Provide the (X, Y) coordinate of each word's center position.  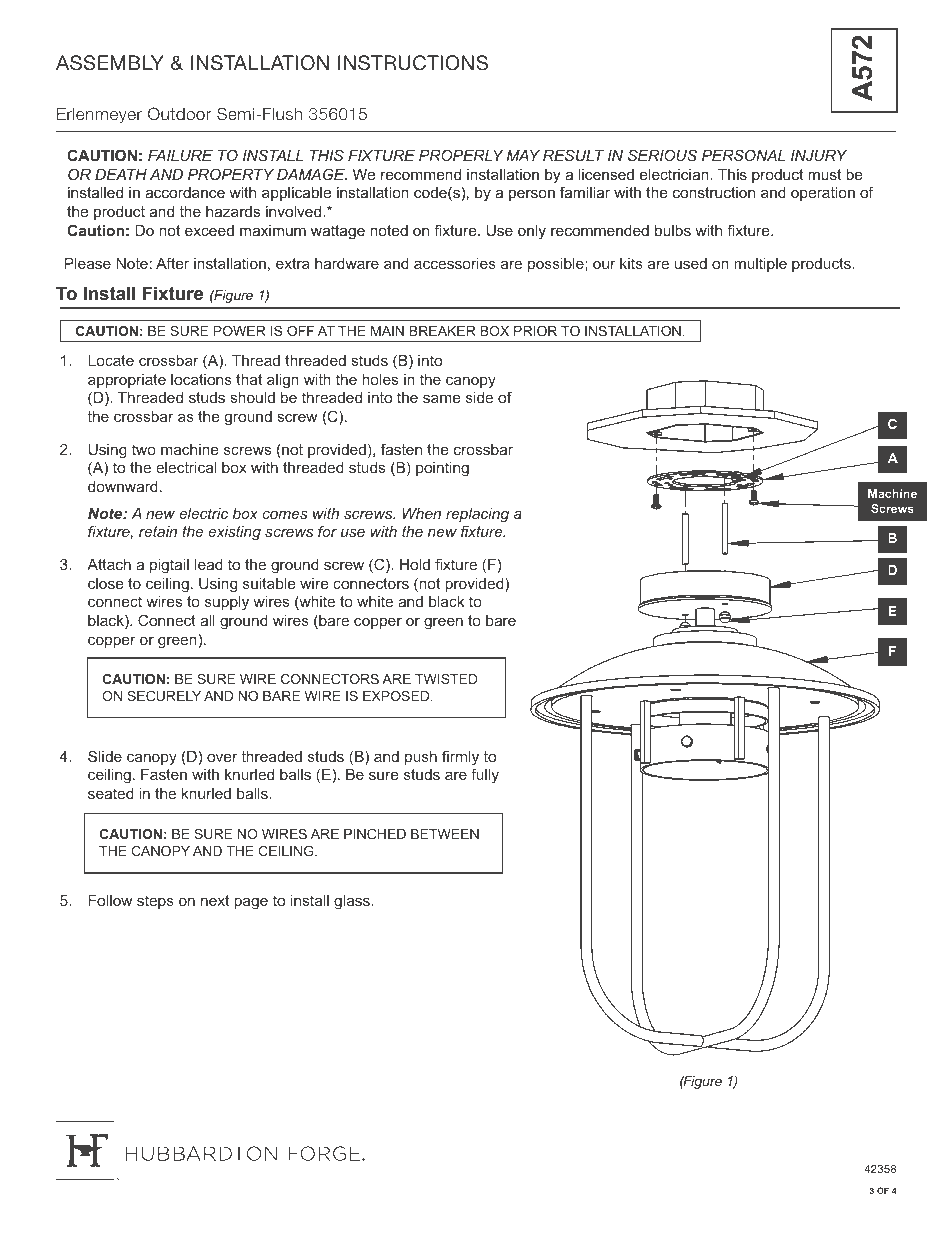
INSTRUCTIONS (413, 63)
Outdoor (179, 113)
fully (485, 775)
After (172, 263)
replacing (477, 515)
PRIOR (535, 331)
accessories (455, 263)
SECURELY (164, 696)
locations (201, 379)
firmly (460, 758)
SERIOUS (662, 155)
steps (155, 902)
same (441, 398)
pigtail (169, 566)
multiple (760, 265)
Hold (415, 564)
